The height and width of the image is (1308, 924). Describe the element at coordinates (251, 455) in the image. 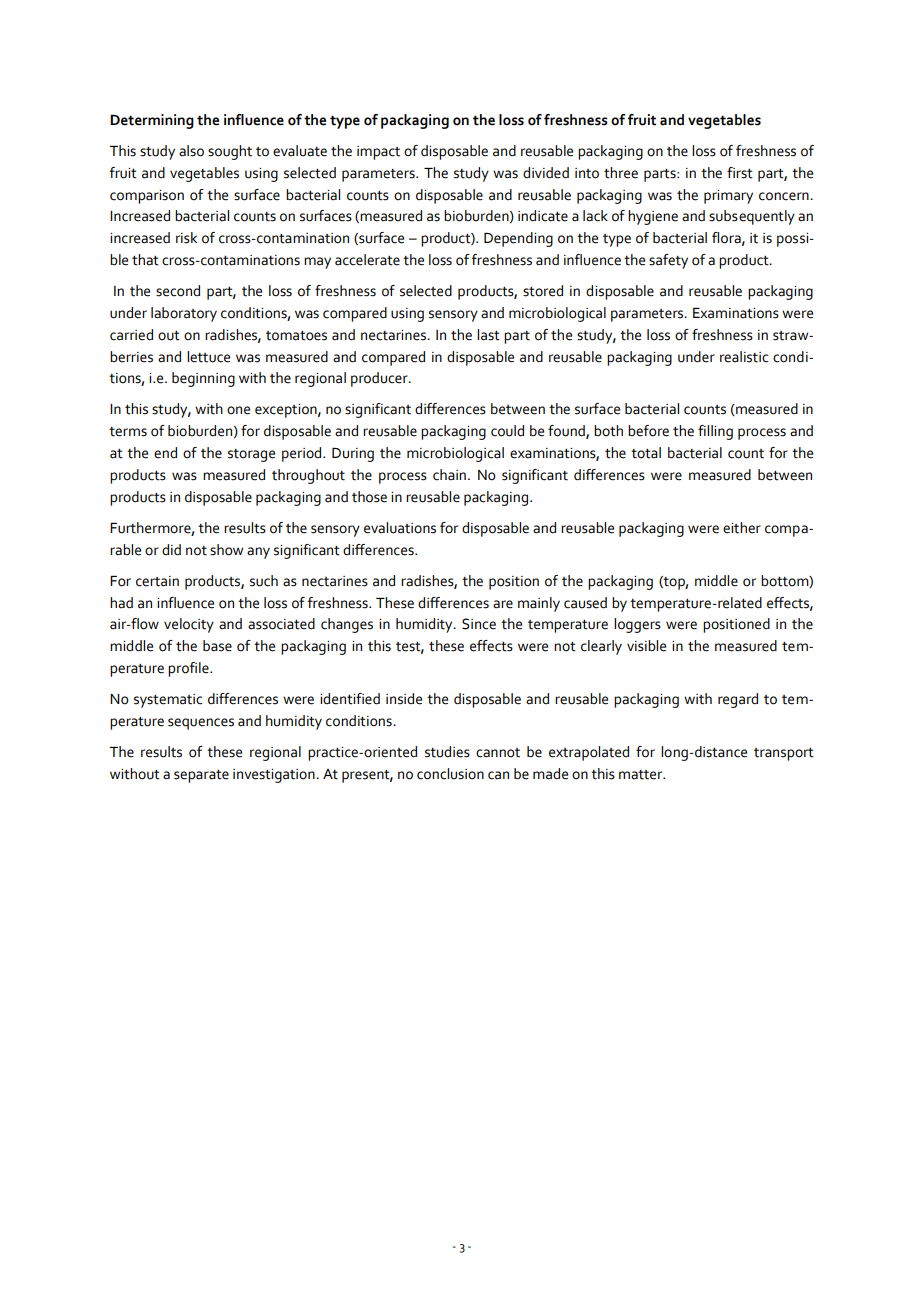

I see `storage` at that location.
